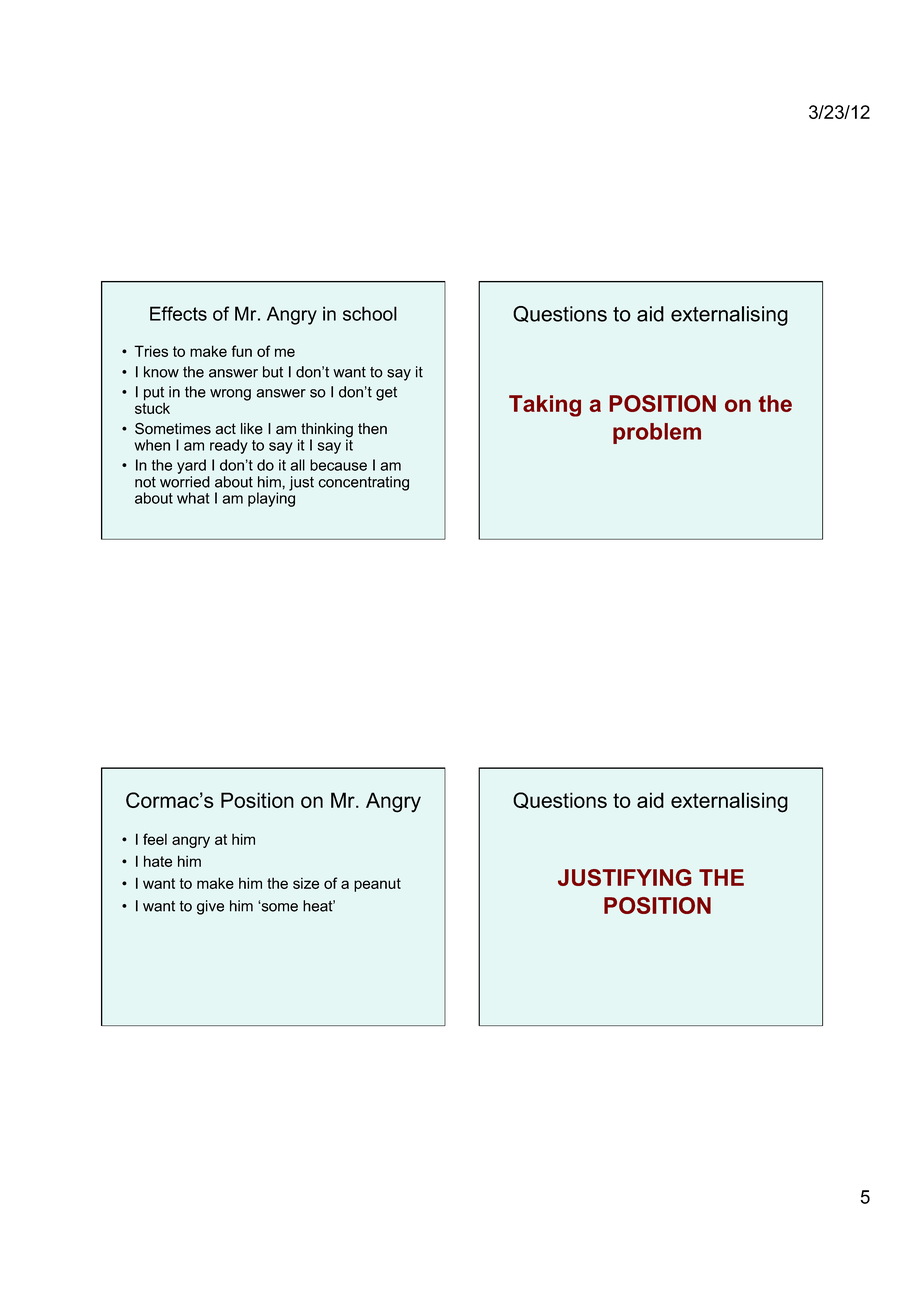  Describe the element at coordinates (657, 433) in the document. I see `problem` at that location.
